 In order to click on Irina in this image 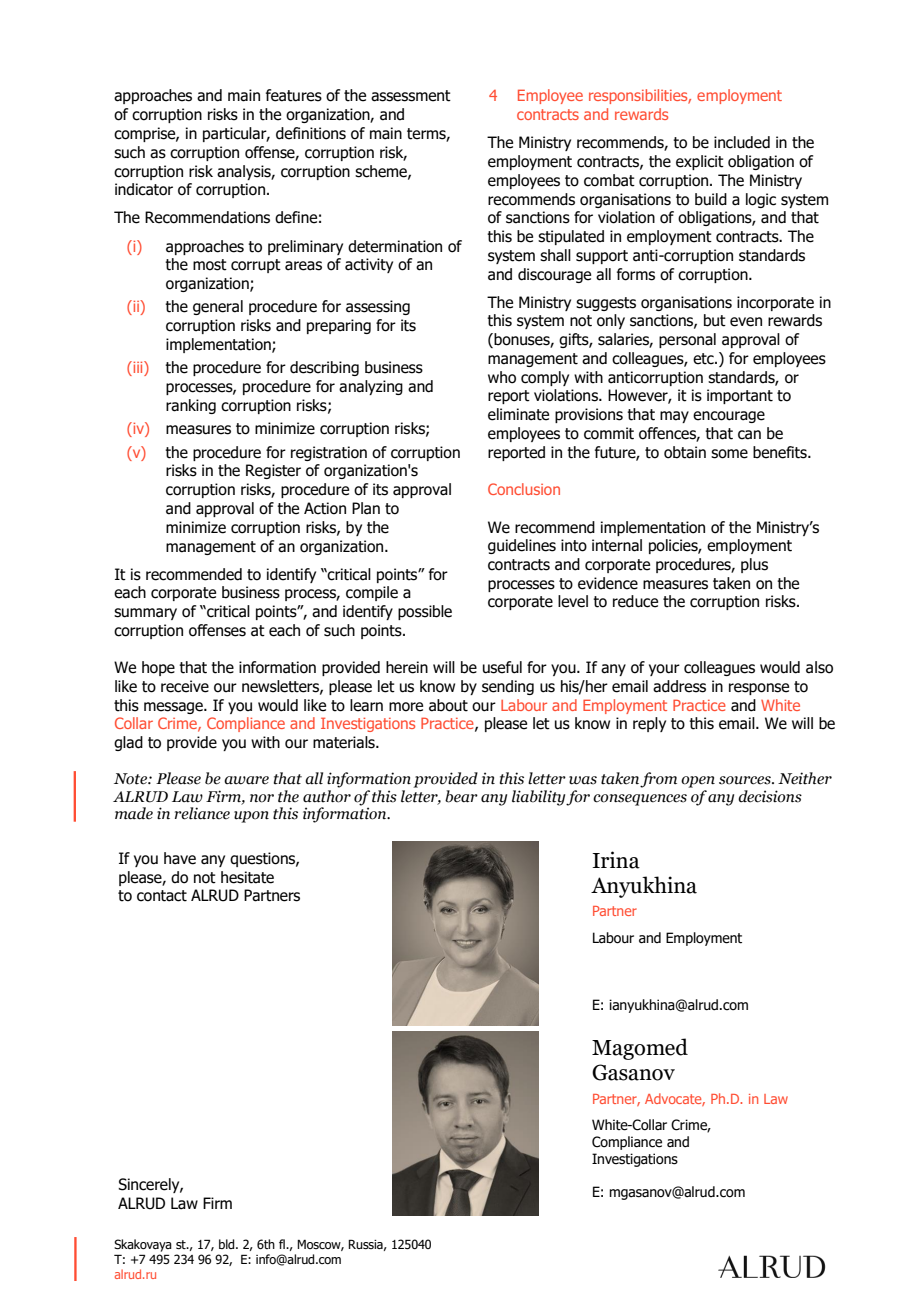, I will do `click(616, 860)`.
